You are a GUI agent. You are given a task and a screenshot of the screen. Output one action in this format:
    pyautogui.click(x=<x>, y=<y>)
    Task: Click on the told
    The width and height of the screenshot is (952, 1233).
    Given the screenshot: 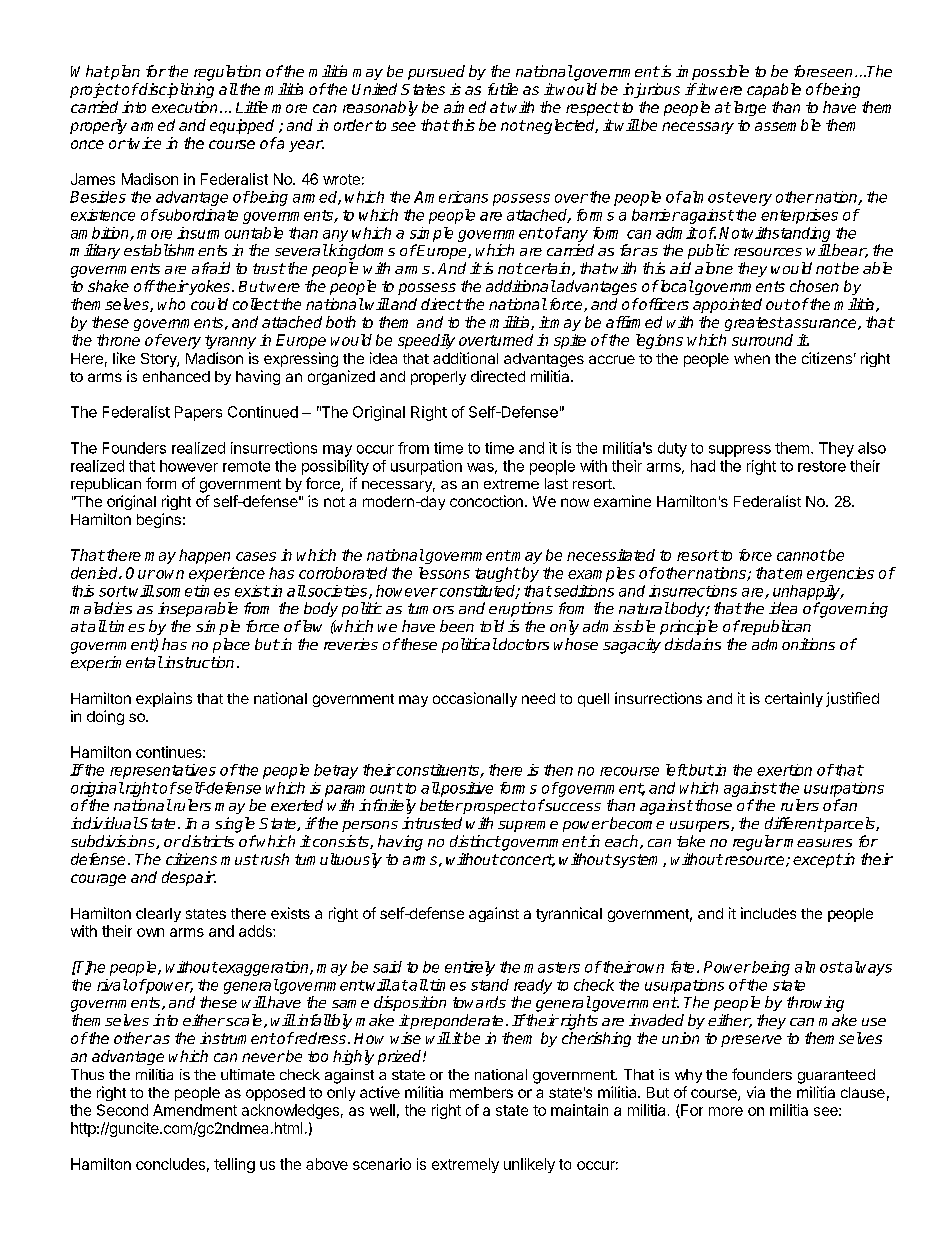 What is the action you would take?
    pyautogui.click(x=492, y=626)
